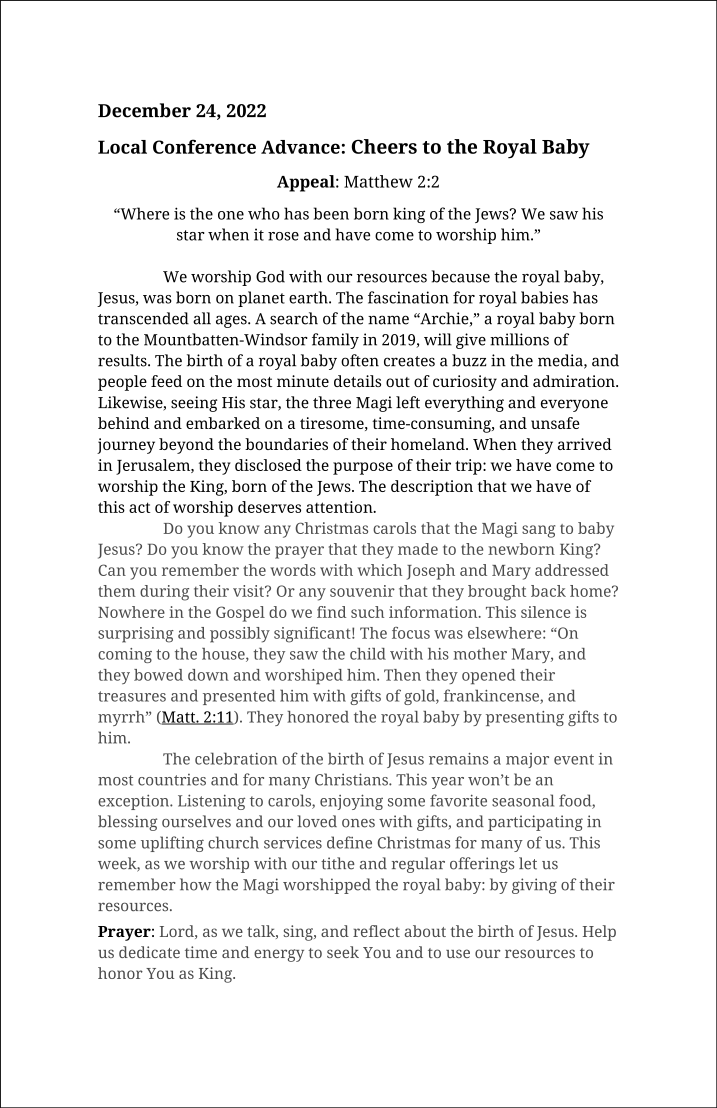  I want to click on Cheers, so click(384, 146).
